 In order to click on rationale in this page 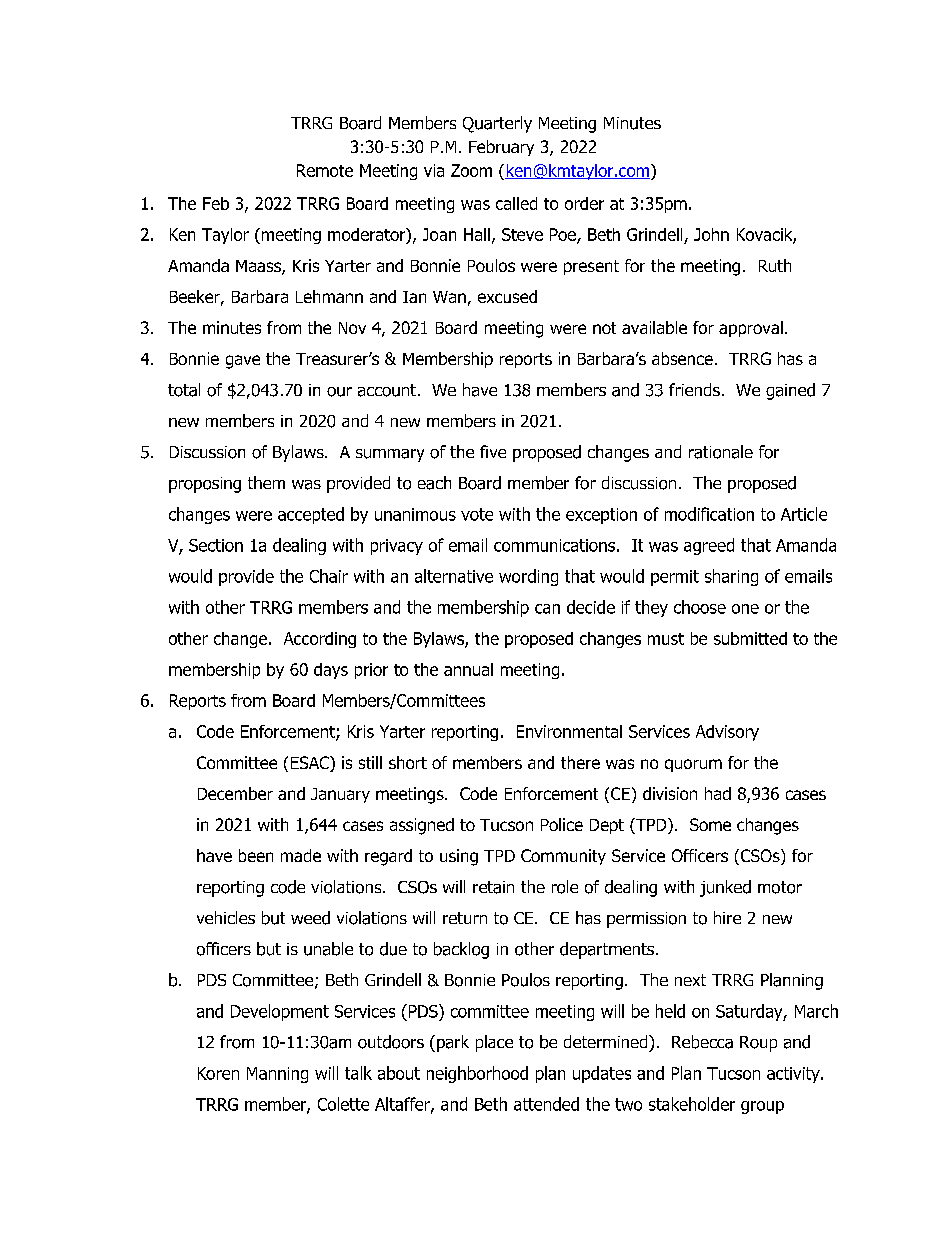, I will do `click(721, 452)`.
